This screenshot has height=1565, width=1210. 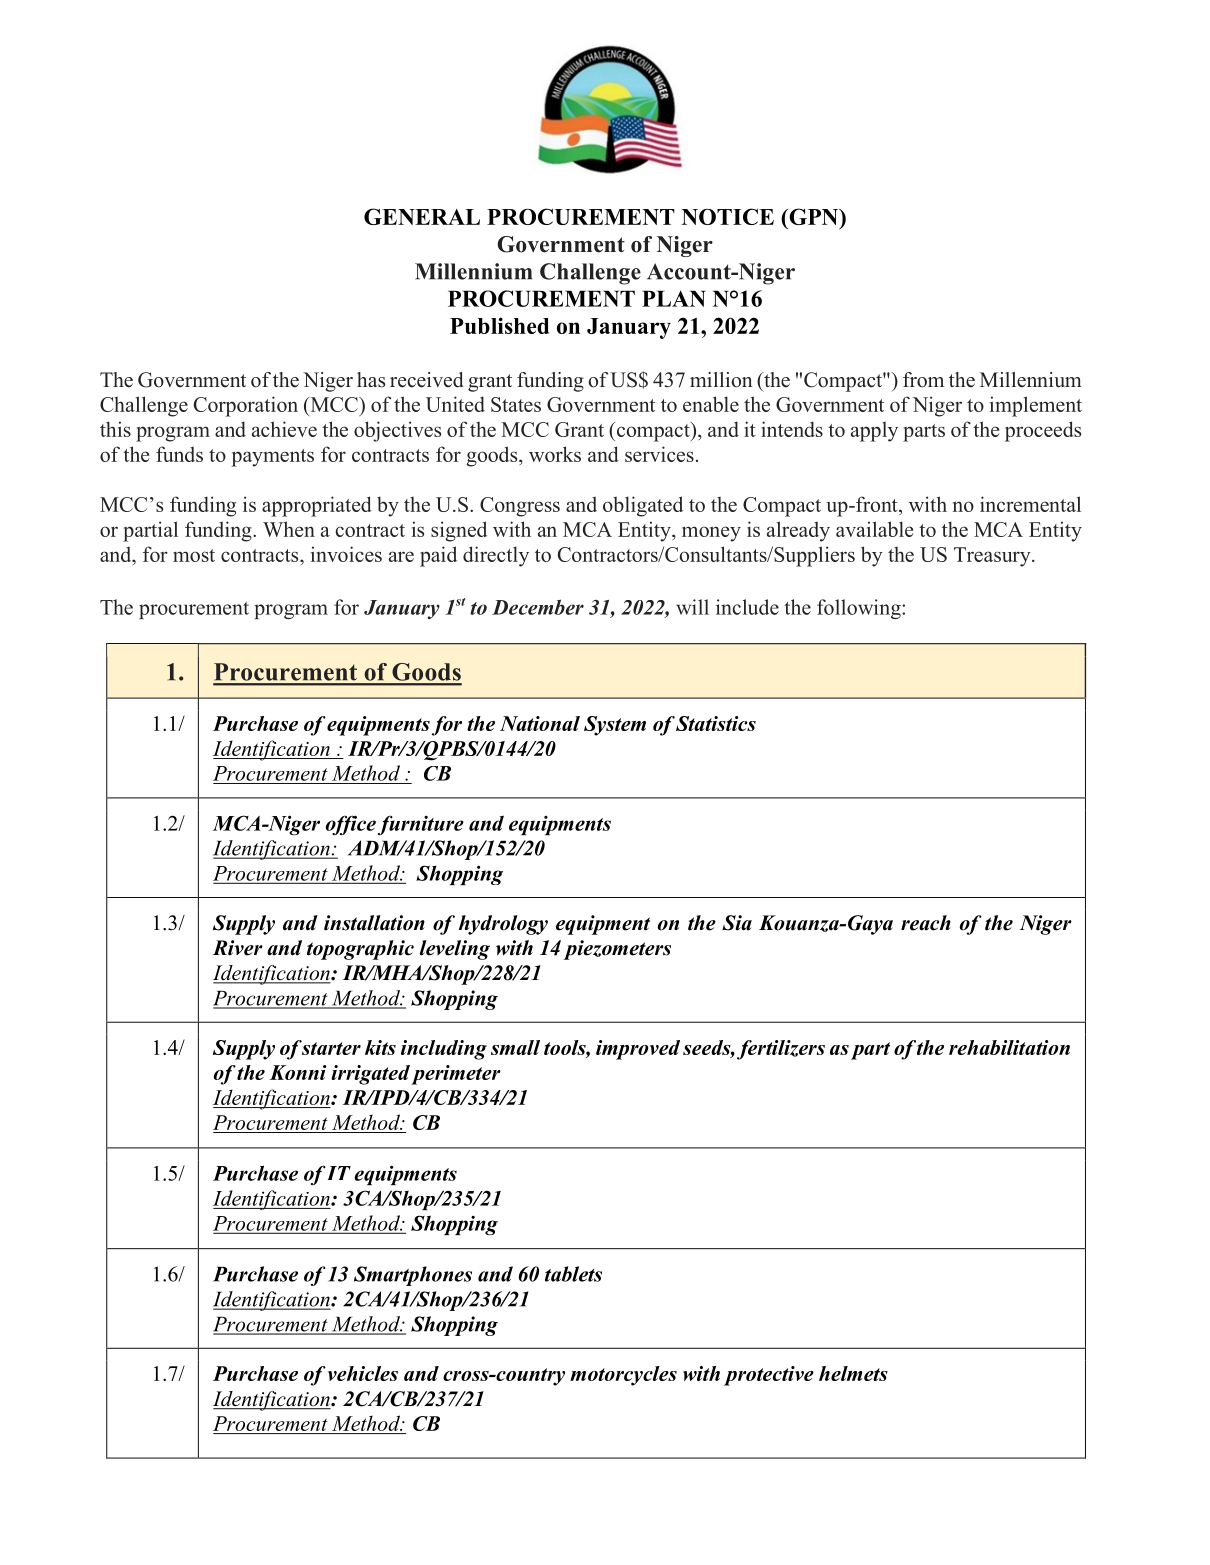 What do you see at coordinates (923, 380) in the screenshot?
I see `from` at bounding box center [923, 380].
